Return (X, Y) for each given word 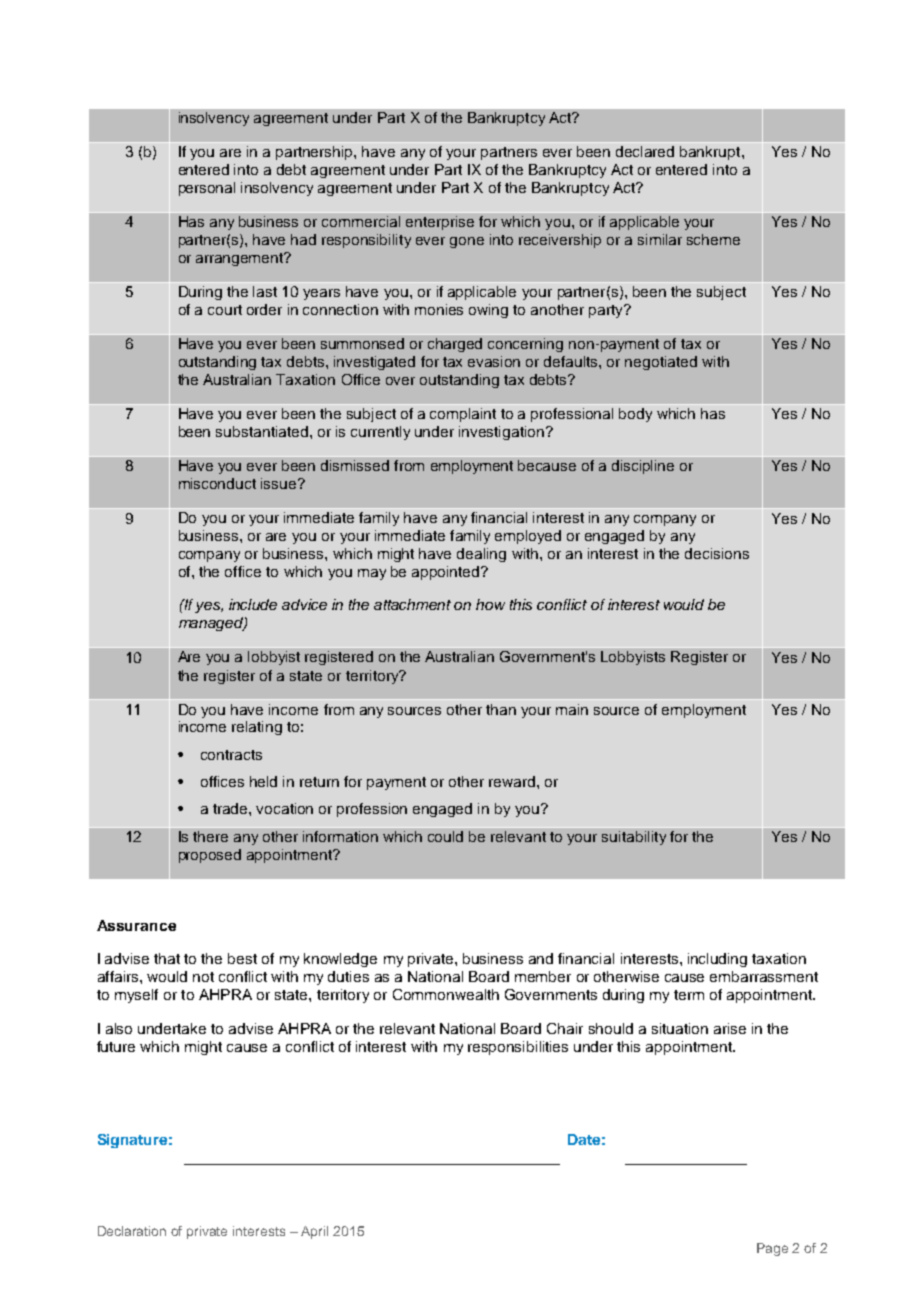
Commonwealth (446, 994)
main (572, 709)
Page (772, 1249)
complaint (463, 415)
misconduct (217, 483)
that (167, 958)
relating (257, 728)
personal (207, 189)
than (501, 709)
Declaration (132, 1231)
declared (645, 151)
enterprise (440, 223)
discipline (643, 467)
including (717, 960)
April (314, 1232)
